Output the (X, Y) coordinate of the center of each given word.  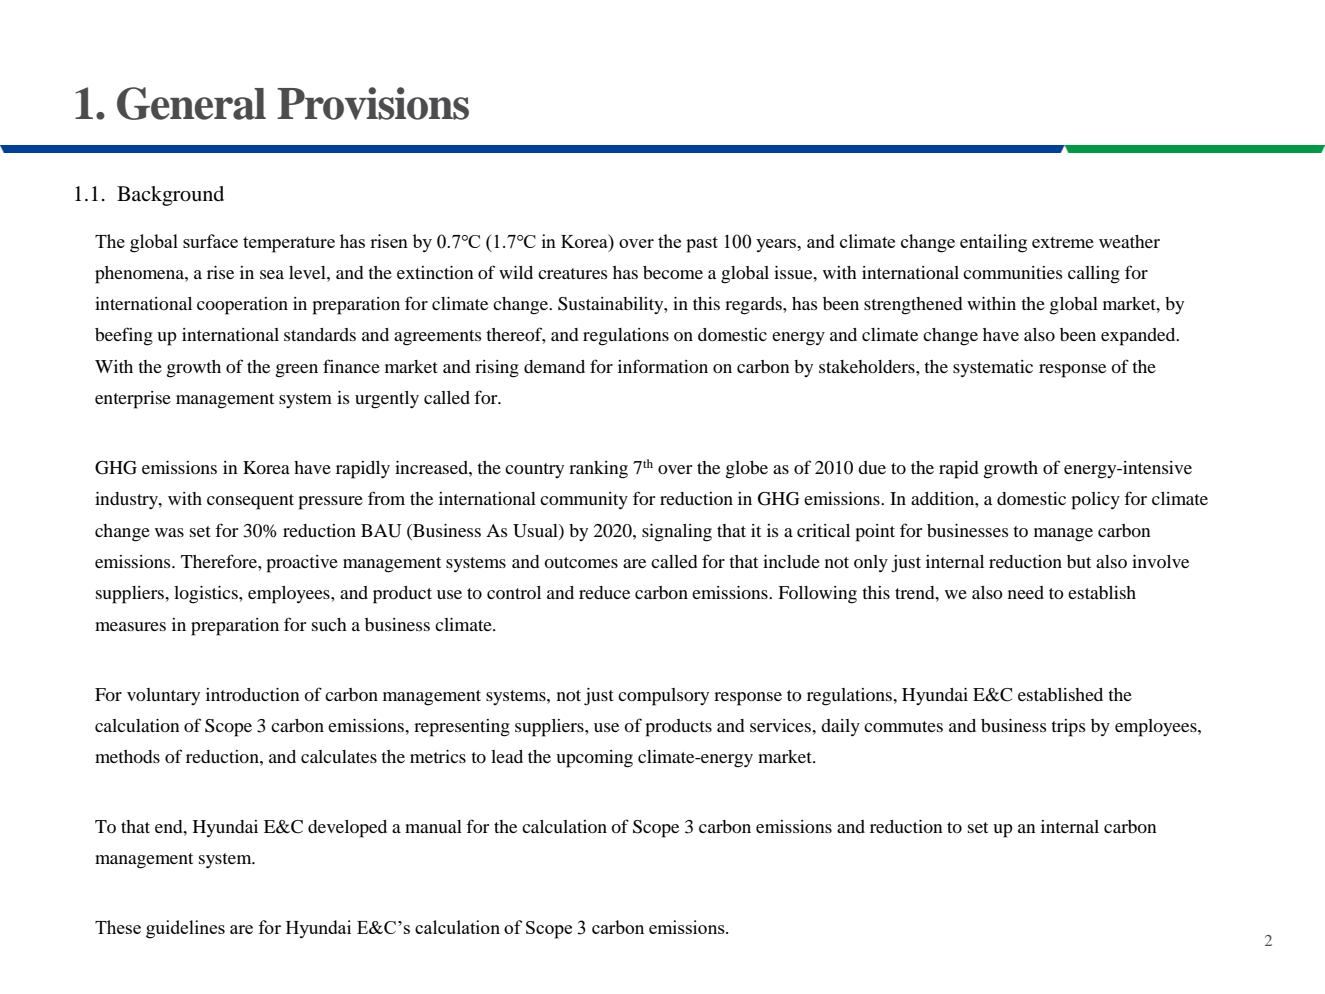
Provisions (373, 103)
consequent (250, 502)
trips (1068, 728)
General (191, 103)
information (663, 366)
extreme (1063, 242)
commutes (903, 726)
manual (433, 826)
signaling (677, 533)
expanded (1139, 337)
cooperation (242, 306)
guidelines (185, 929)
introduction (252, 694)
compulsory (663, 697)
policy (1095, 501)
